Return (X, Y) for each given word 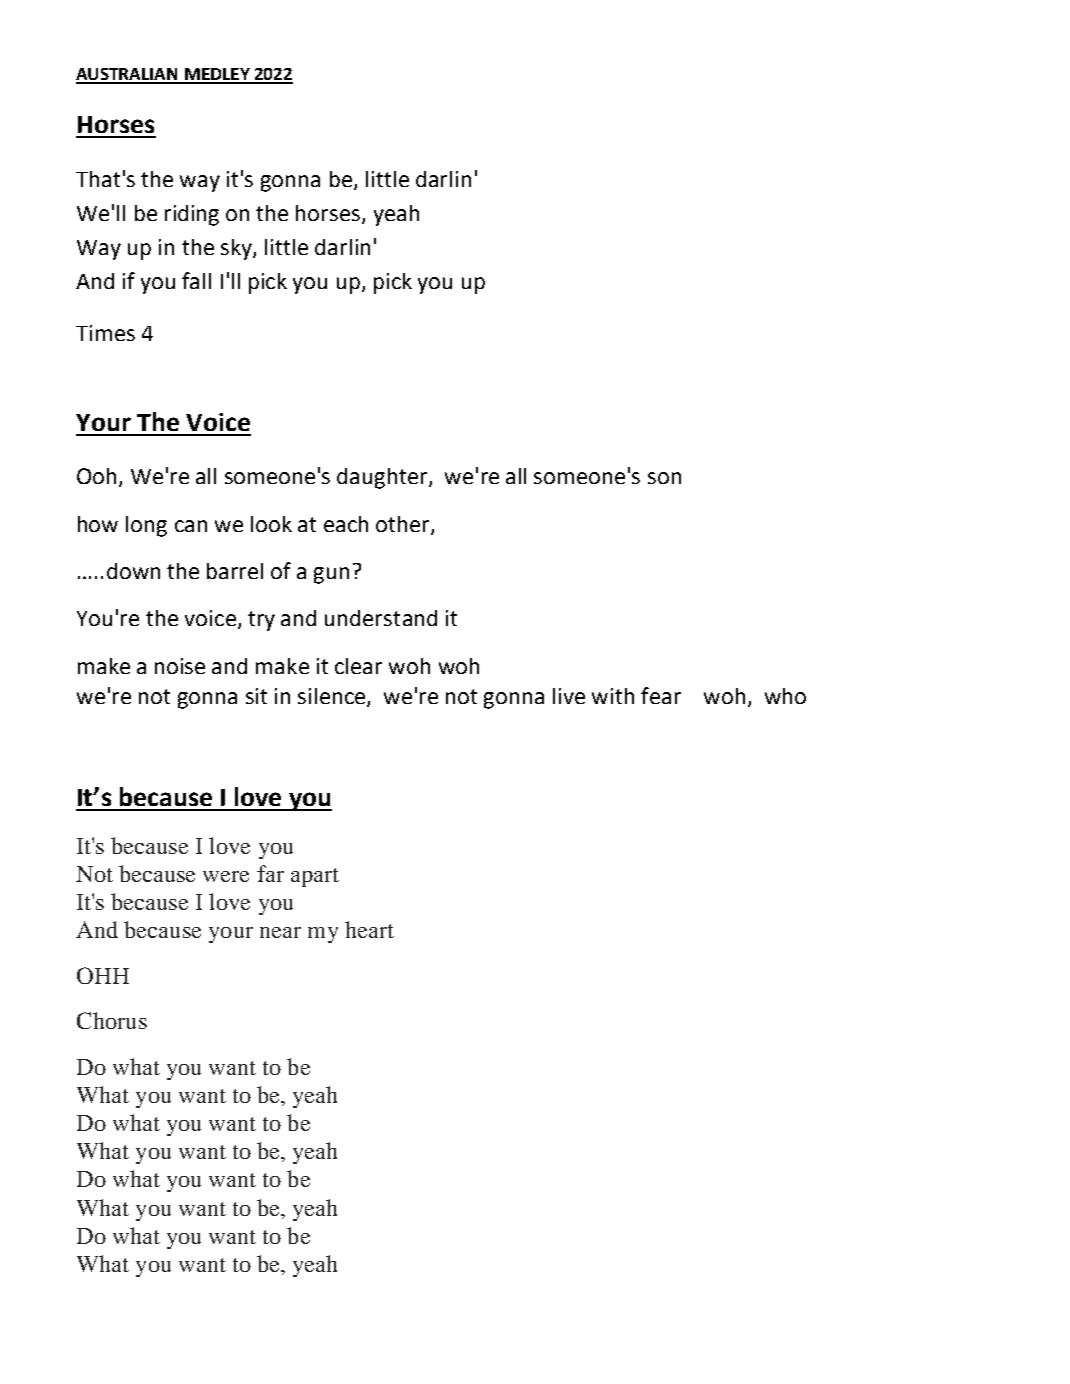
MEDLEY (217, 75)
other (404, 525)
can (191, 526)
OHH (103, 975)
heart (369, 929)
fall (196, 280)
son (664, 478)
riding (192, 215)
